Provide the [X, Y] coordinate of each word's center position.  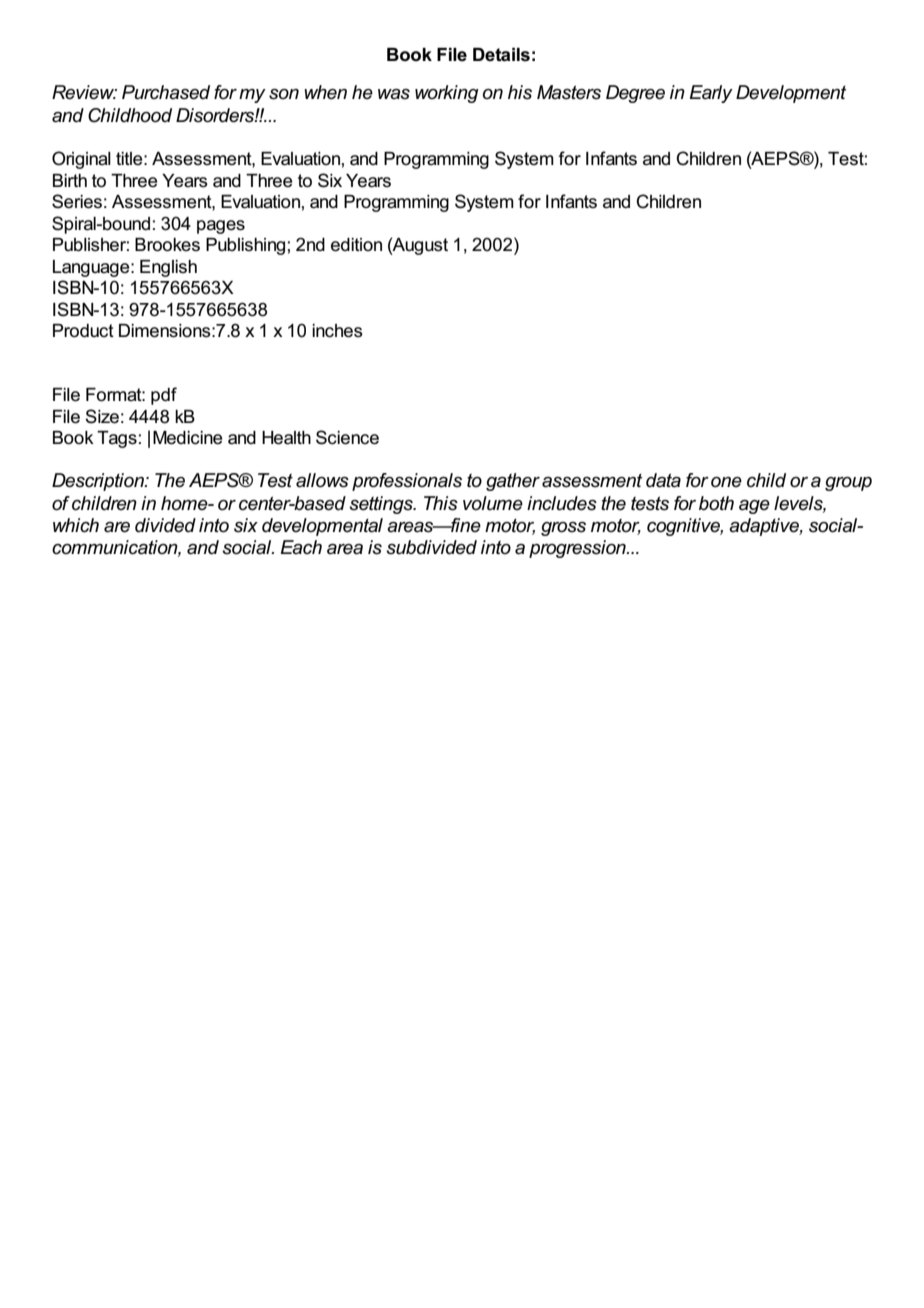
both [716, 503]
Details [501, 55]
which [76, 525]
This [441, 503]
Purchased [166, 92]
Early [711, 94]
